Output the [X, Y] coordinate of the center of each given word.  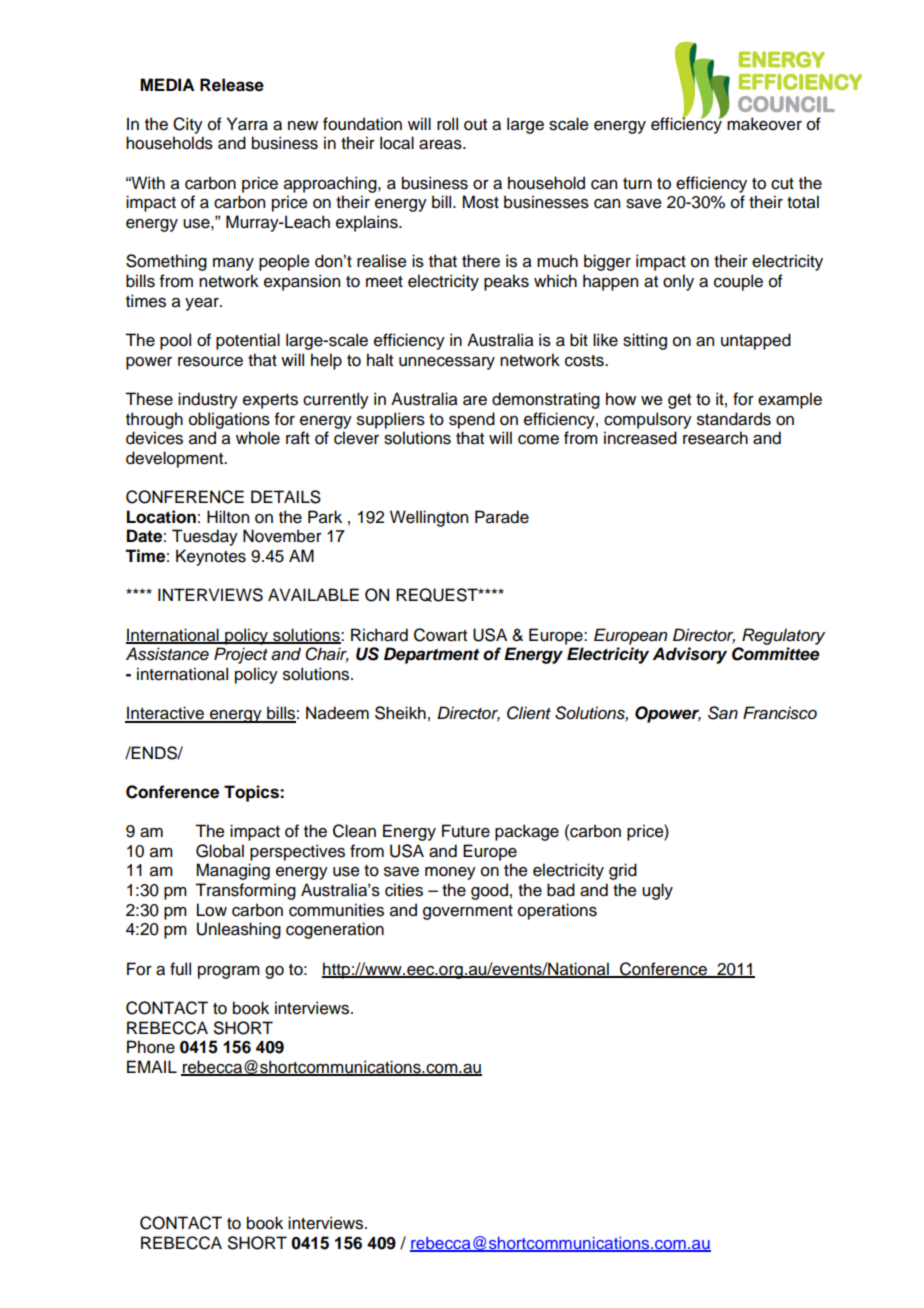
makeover [764, 124]
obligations [229, 420]
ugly [657, 891]
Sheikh [400, 713]
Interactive [165, 714]
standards [734, 419]
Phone [151, 1047]
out [475, 125]
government [468, 912]
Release [232, 85]
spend [472, 420]
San [723, 713]
